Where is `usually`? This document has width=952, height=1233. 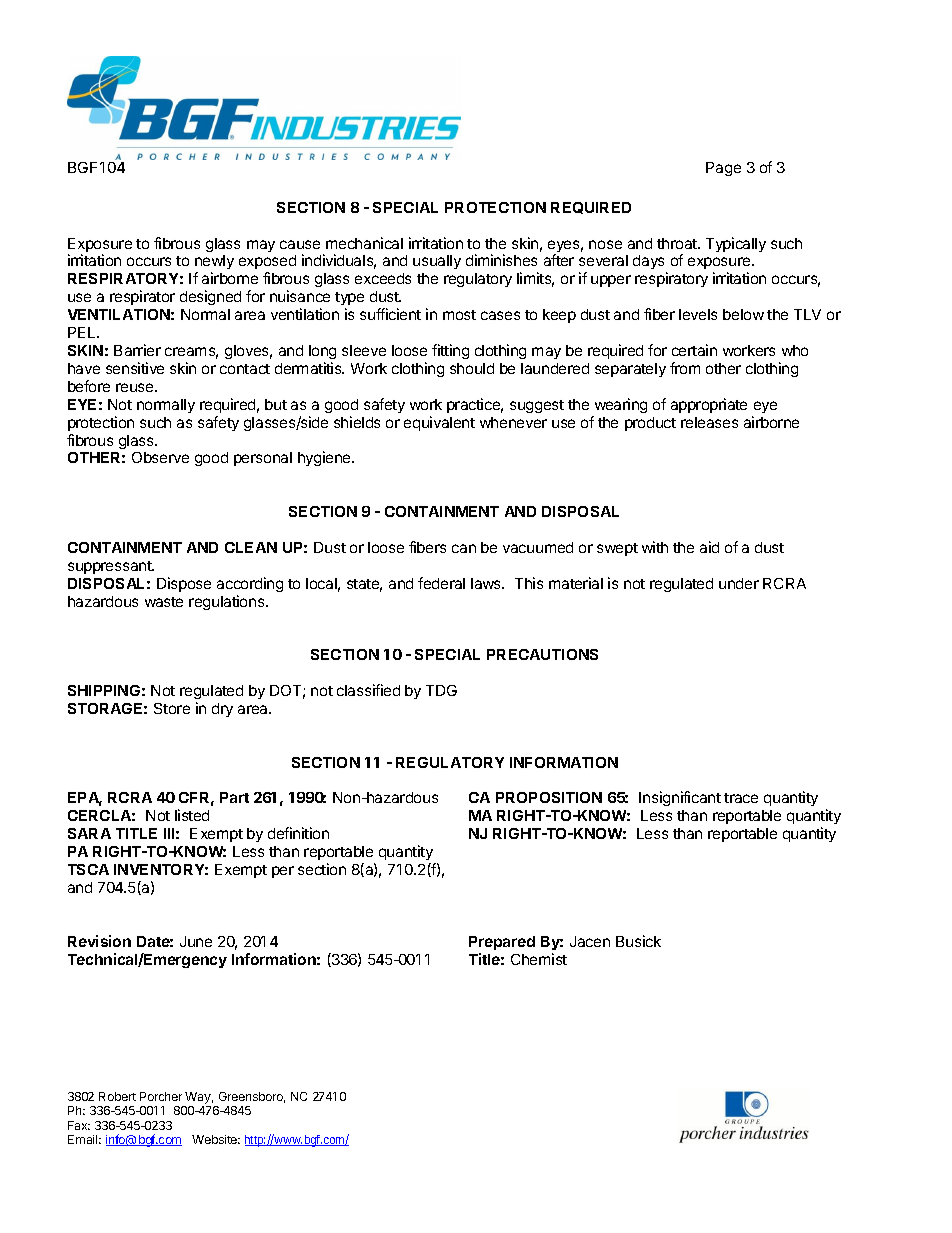 usually is located at coordinates (437, 262).
